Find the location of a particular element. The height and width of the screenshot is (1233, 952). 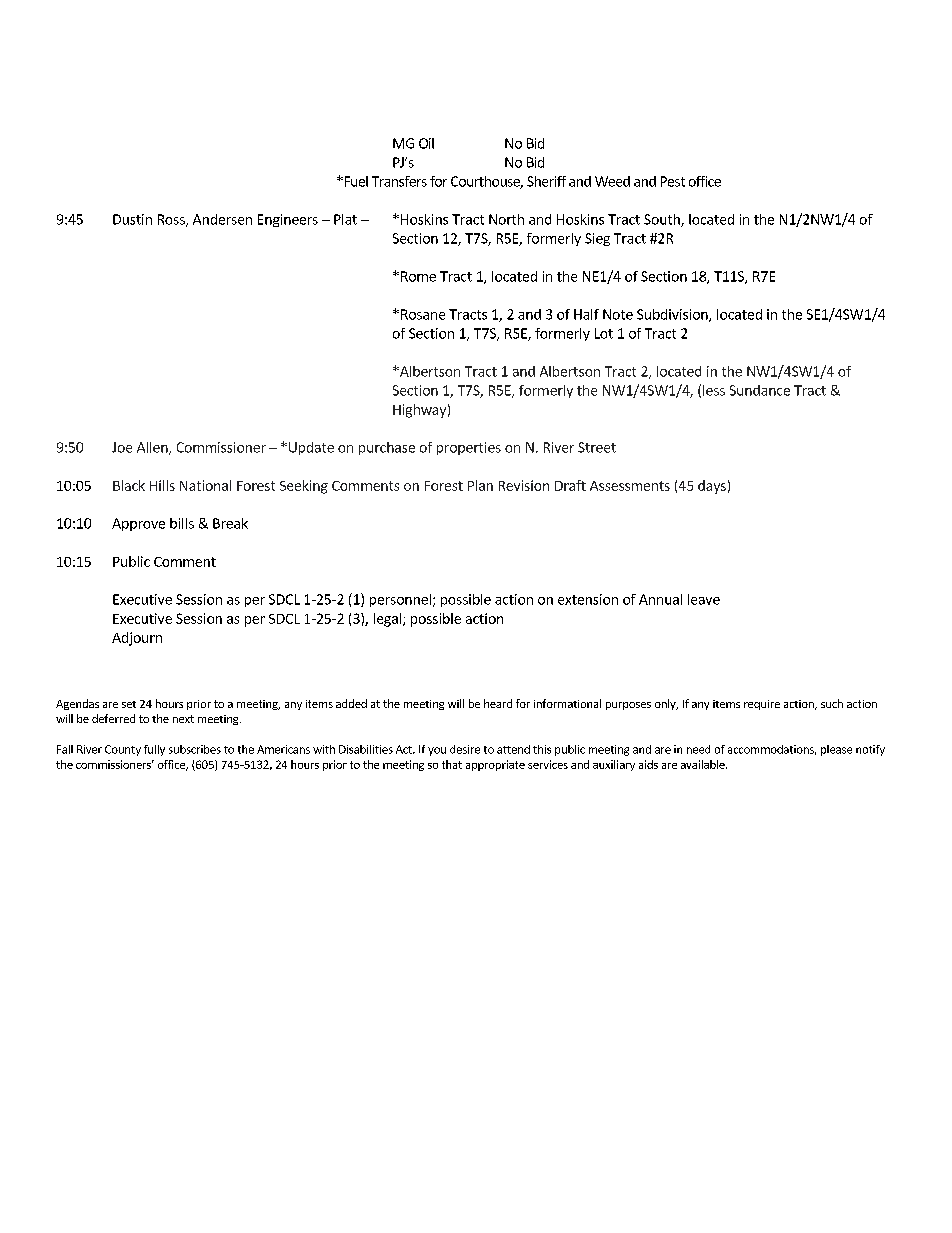

Oil is located at coordinates (426, 143).
